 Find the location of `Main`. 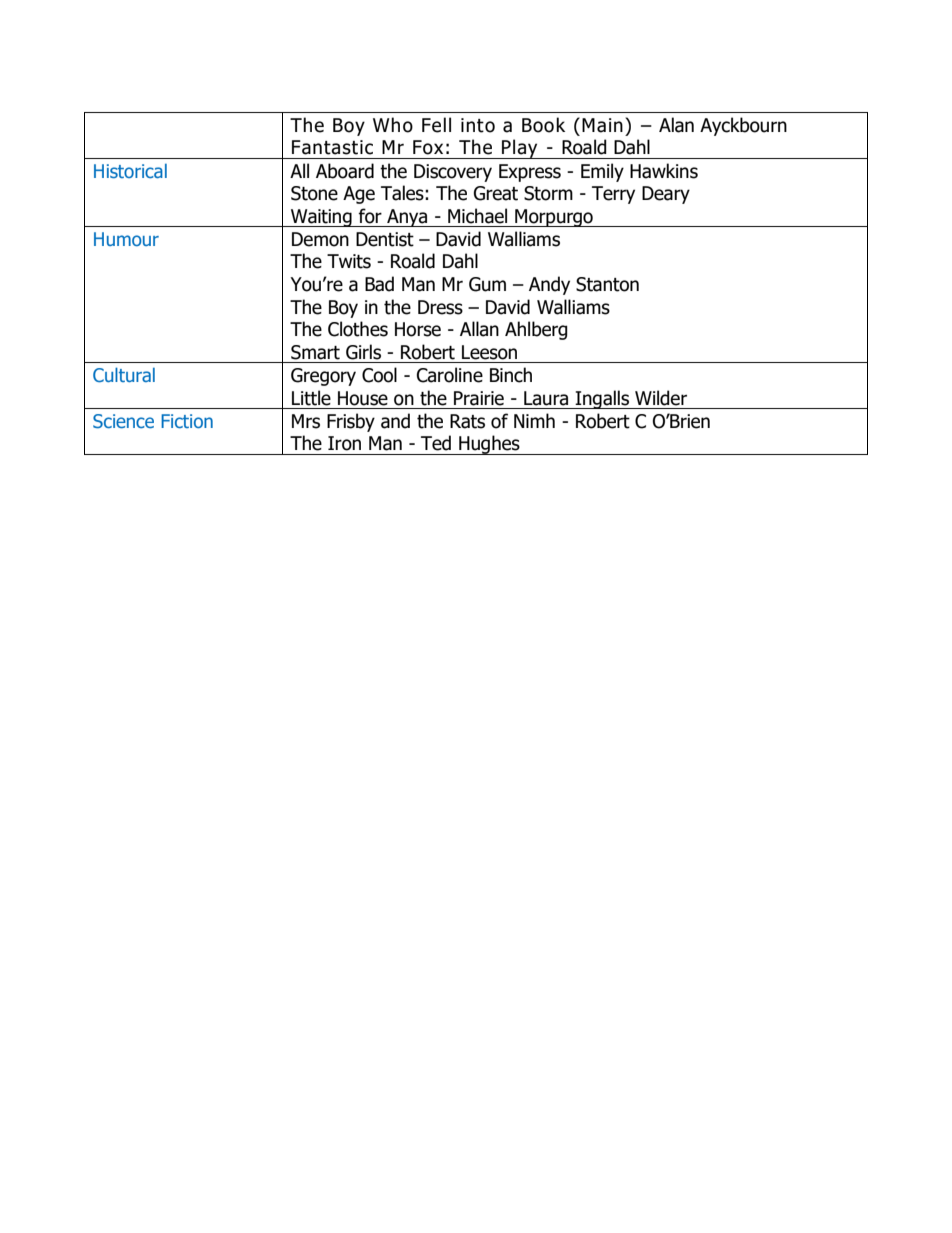

Main is located at coordinates (602, 125).
